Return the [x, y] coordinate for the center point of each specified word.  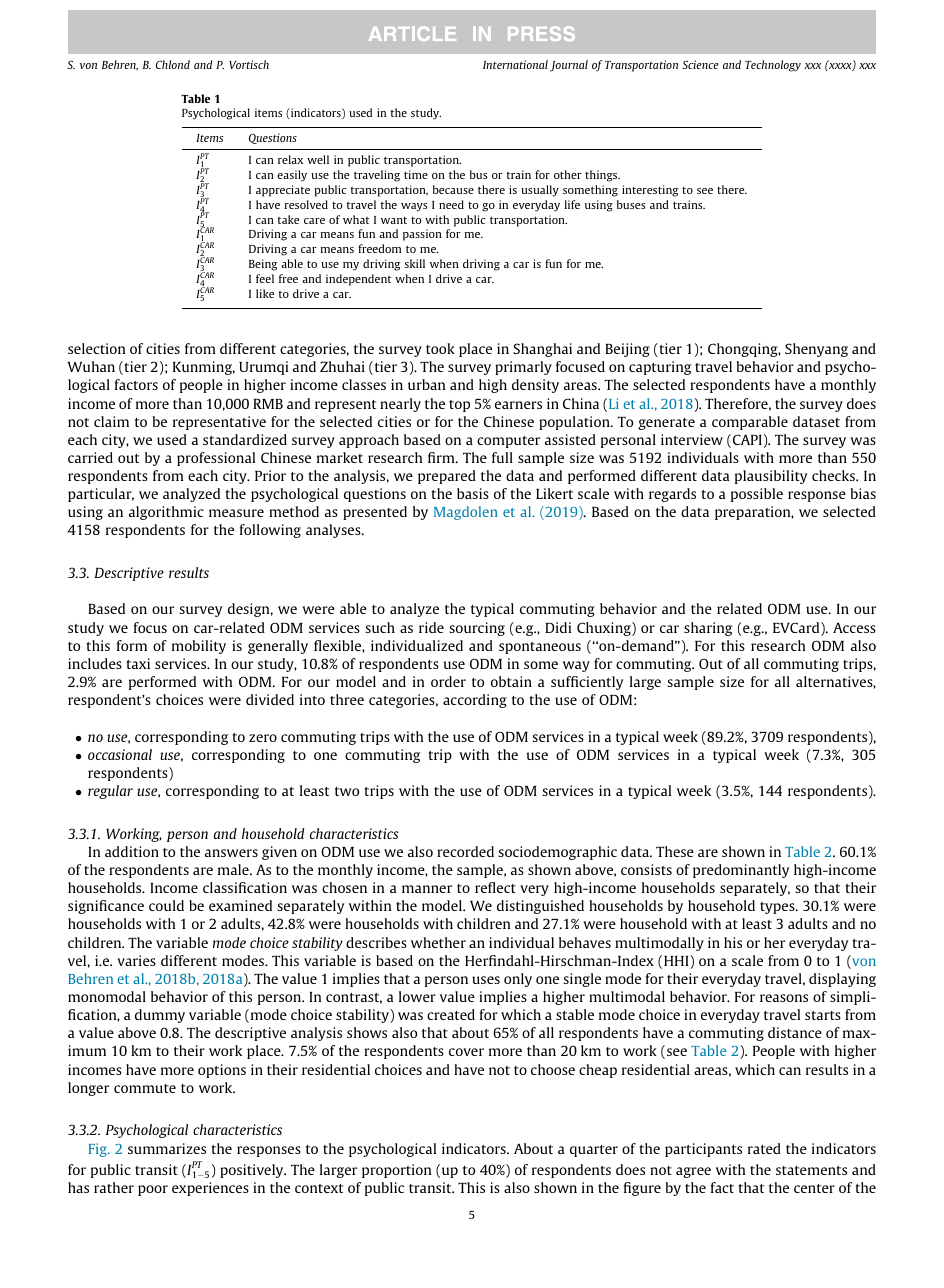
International [515, 64]
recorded [465, 851]
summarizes [167, 1148]
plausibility [771, 477]
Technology [773, 66]
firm [442, 457]
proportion [396, 1171]
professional [216, 459]
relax [290, 159]
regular [110, 792]
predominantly [741, 871]
